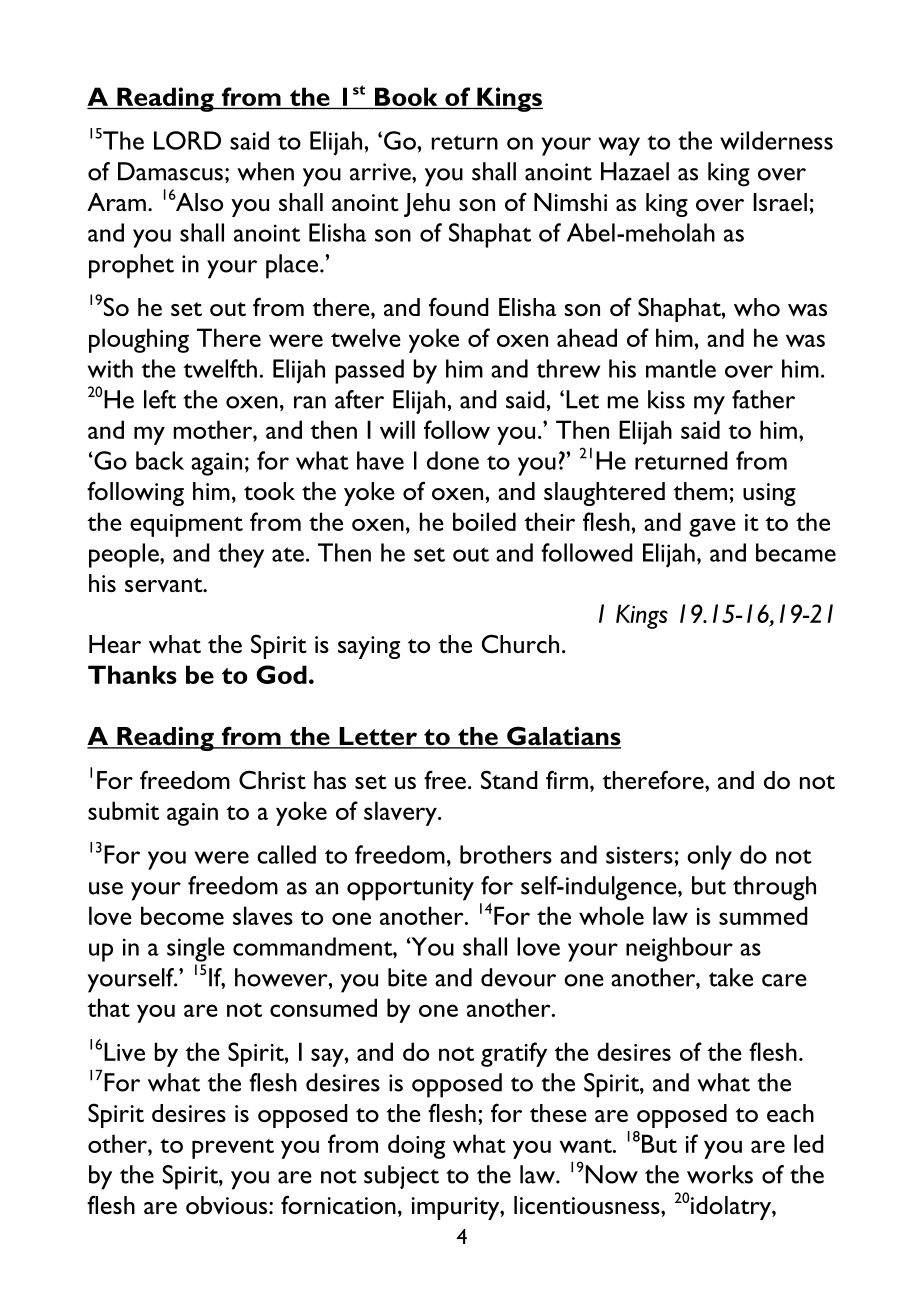 This image has width=924, height=1311. Describe the element at coordinates (416, 1146) in the image. I see `doing` at that location.
